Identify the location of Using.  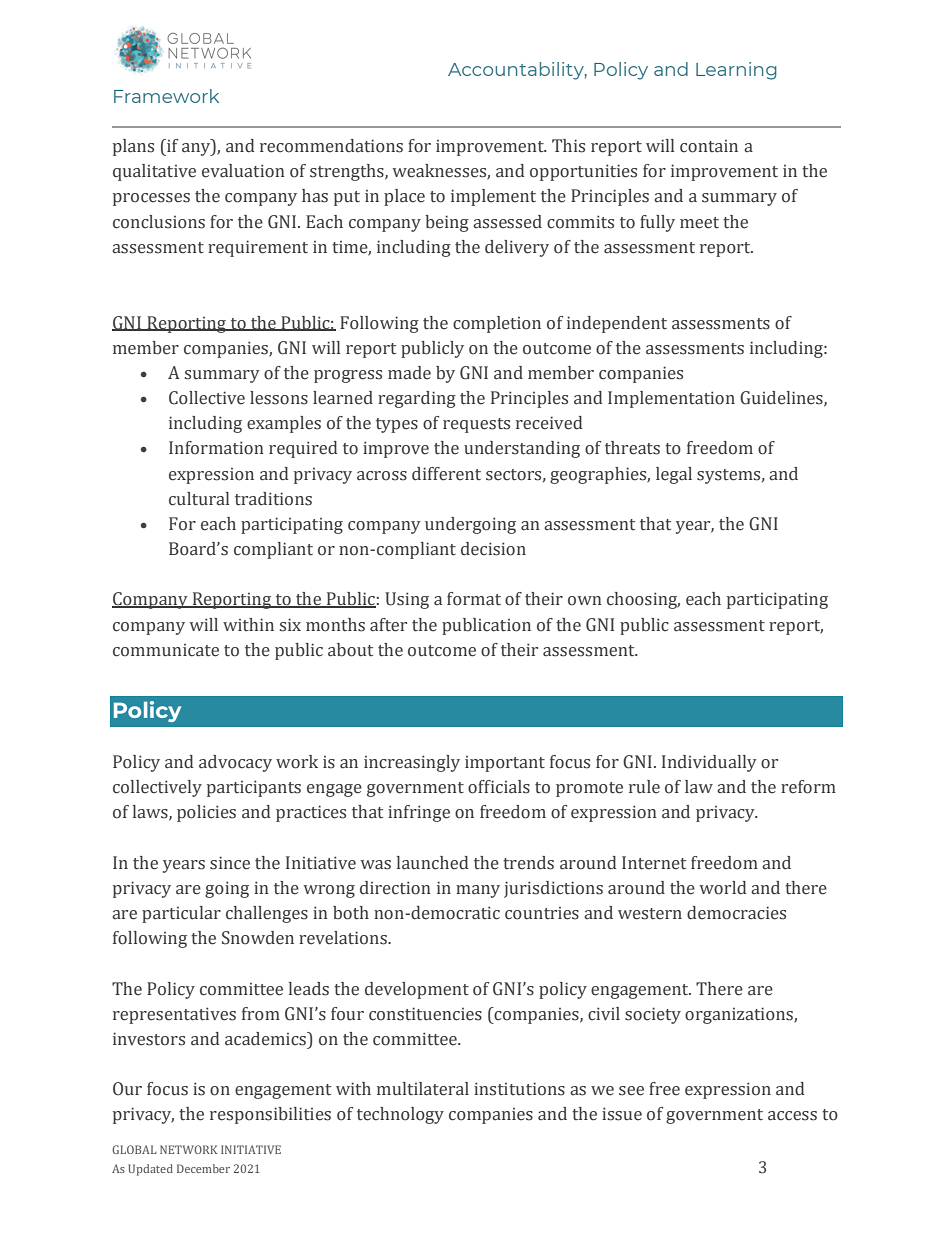
(407, 600).
